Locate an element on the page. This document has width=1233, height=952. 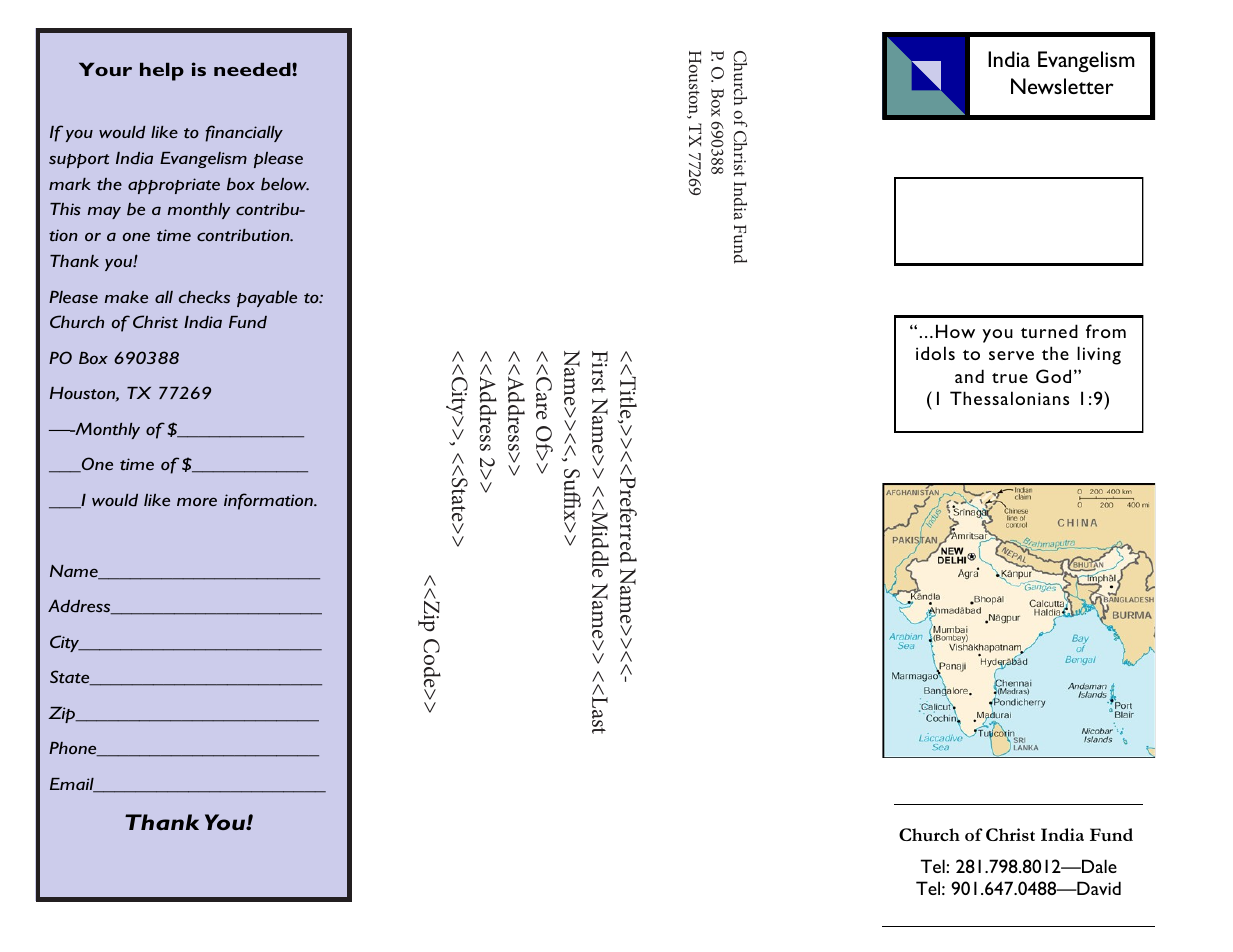
may is located at coordinates (104, 212).
